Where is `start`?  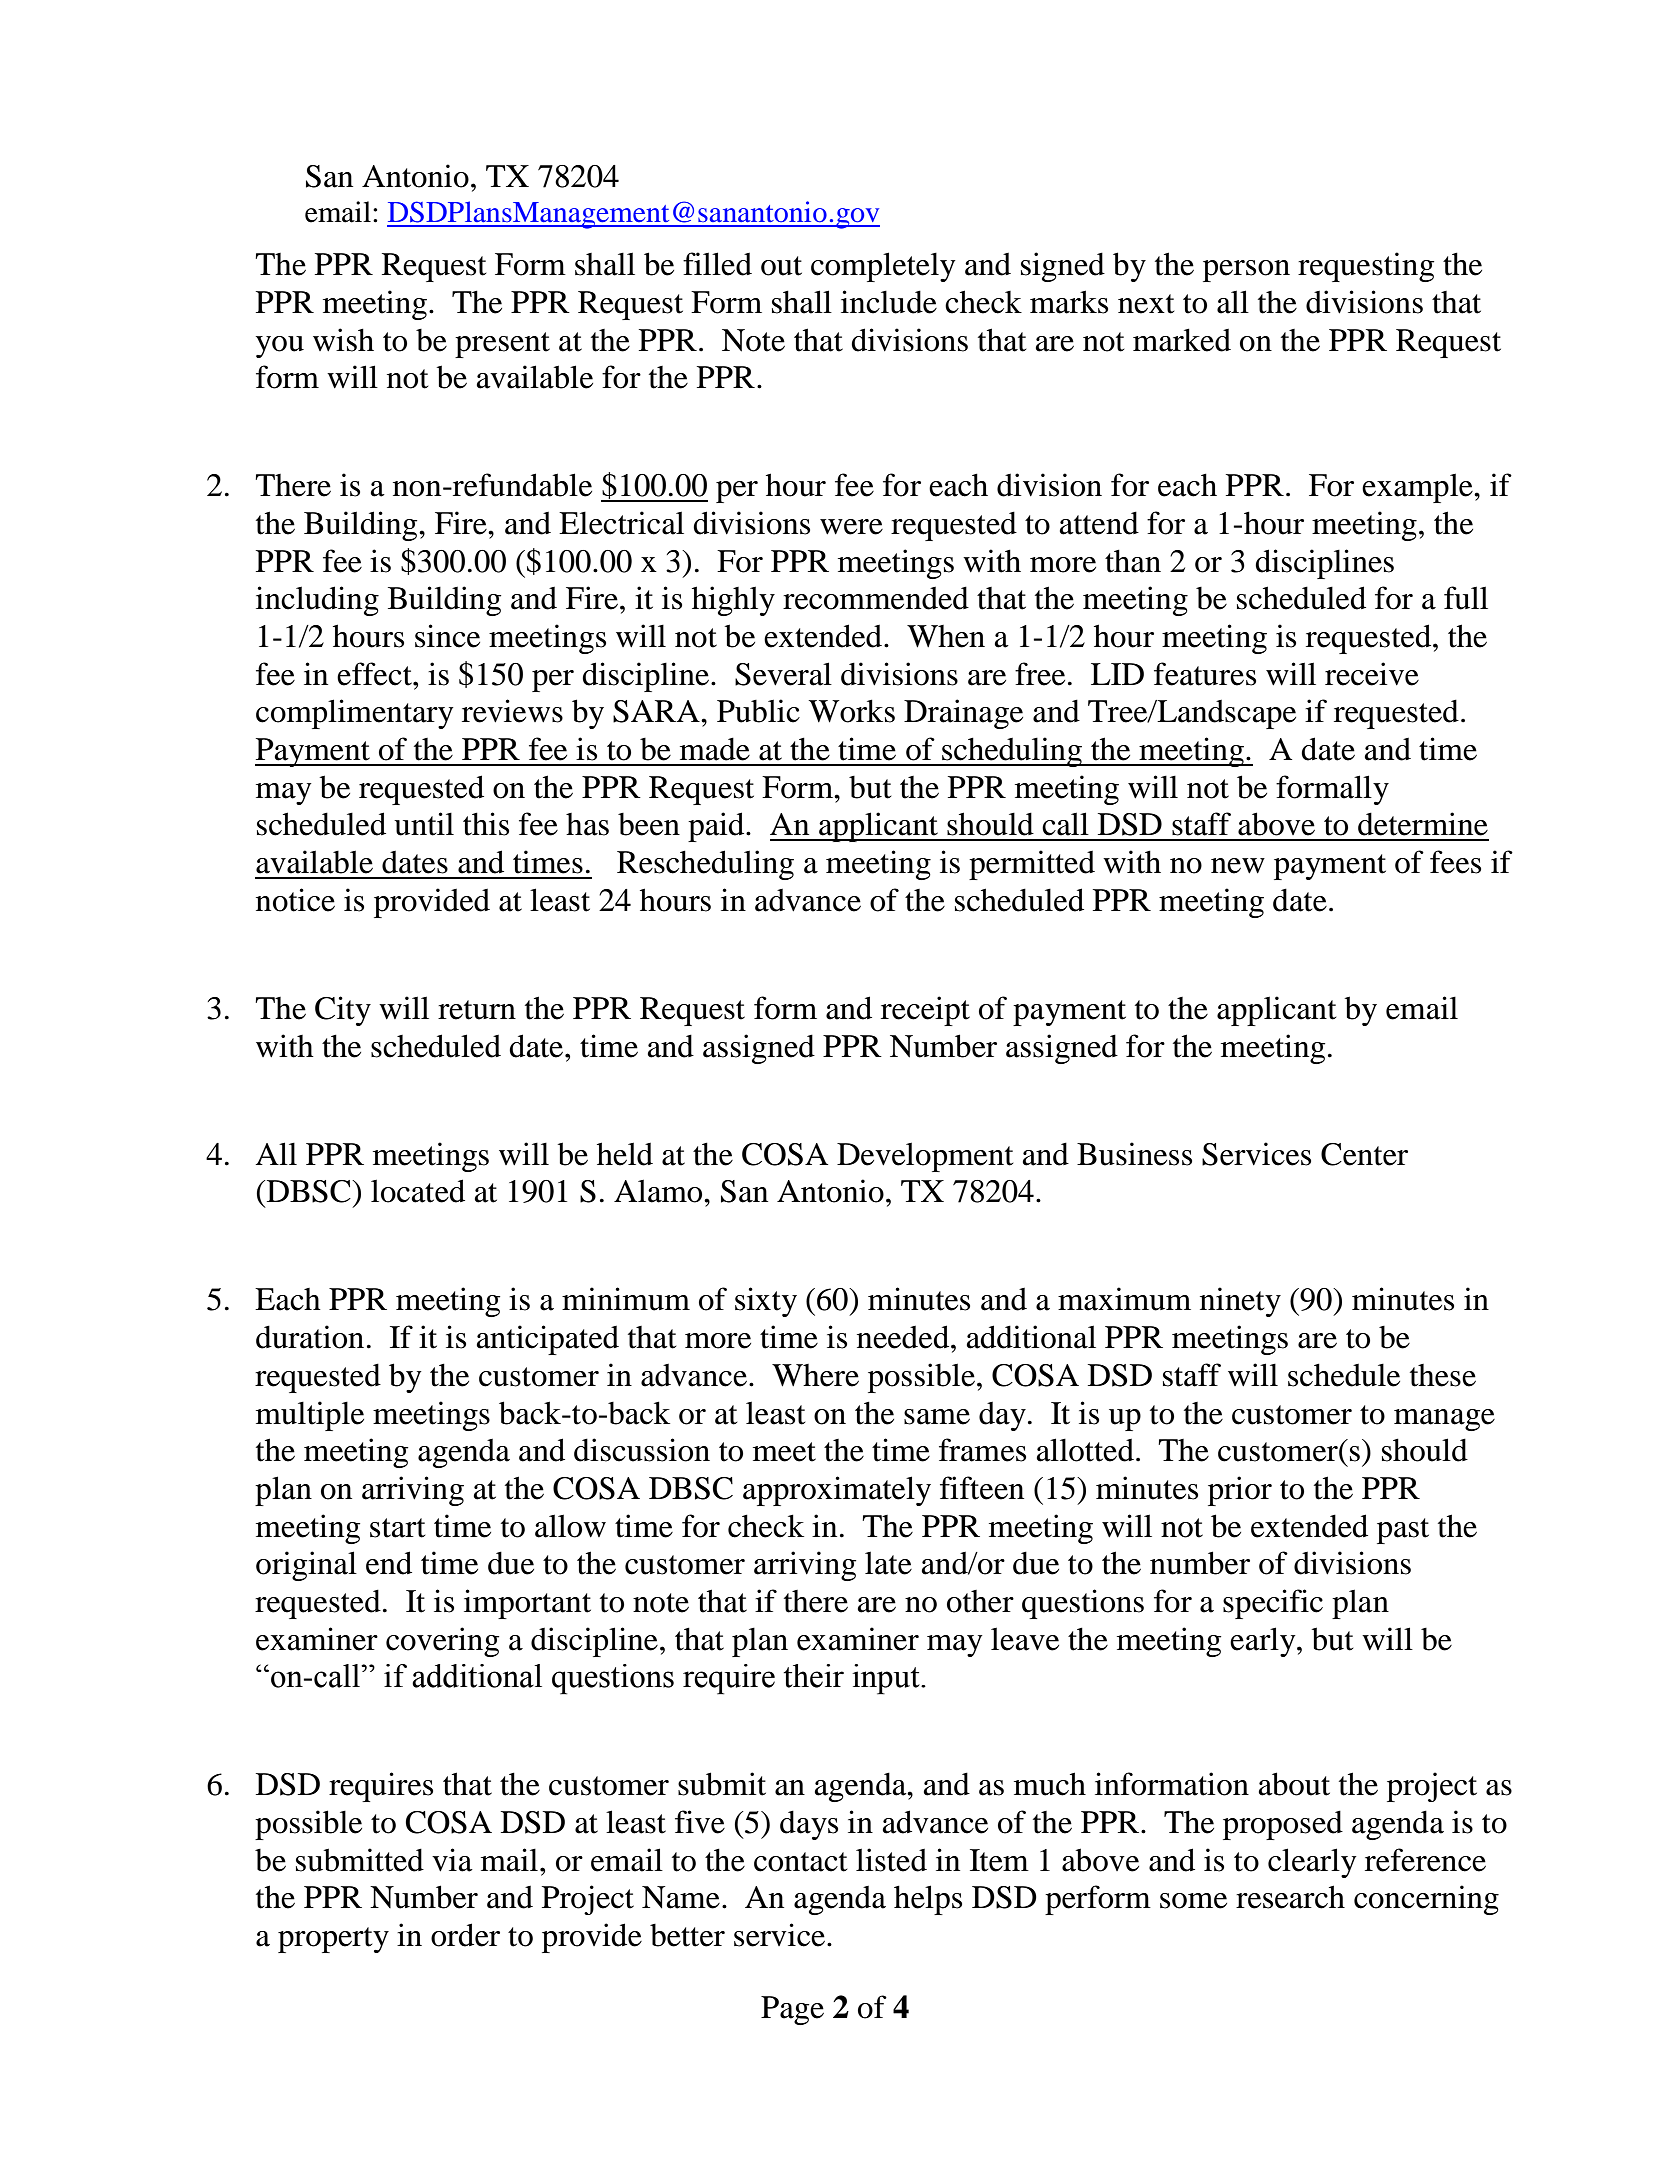
start is located at coordinates (397, 1528).
